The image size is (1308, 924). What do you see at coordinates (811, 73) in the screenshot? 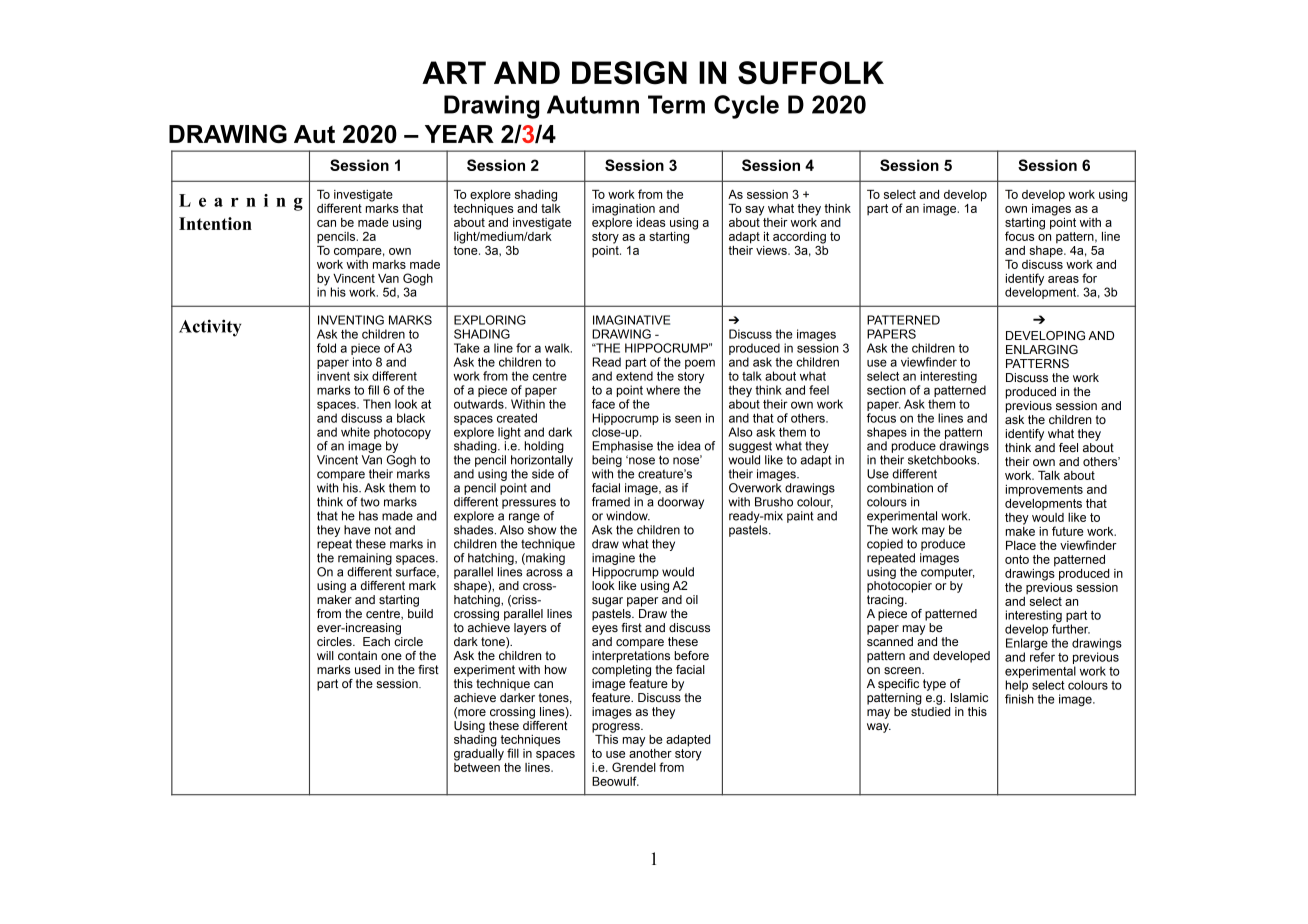
I see `SUFFOLK` at bounding box center [811, 73].
